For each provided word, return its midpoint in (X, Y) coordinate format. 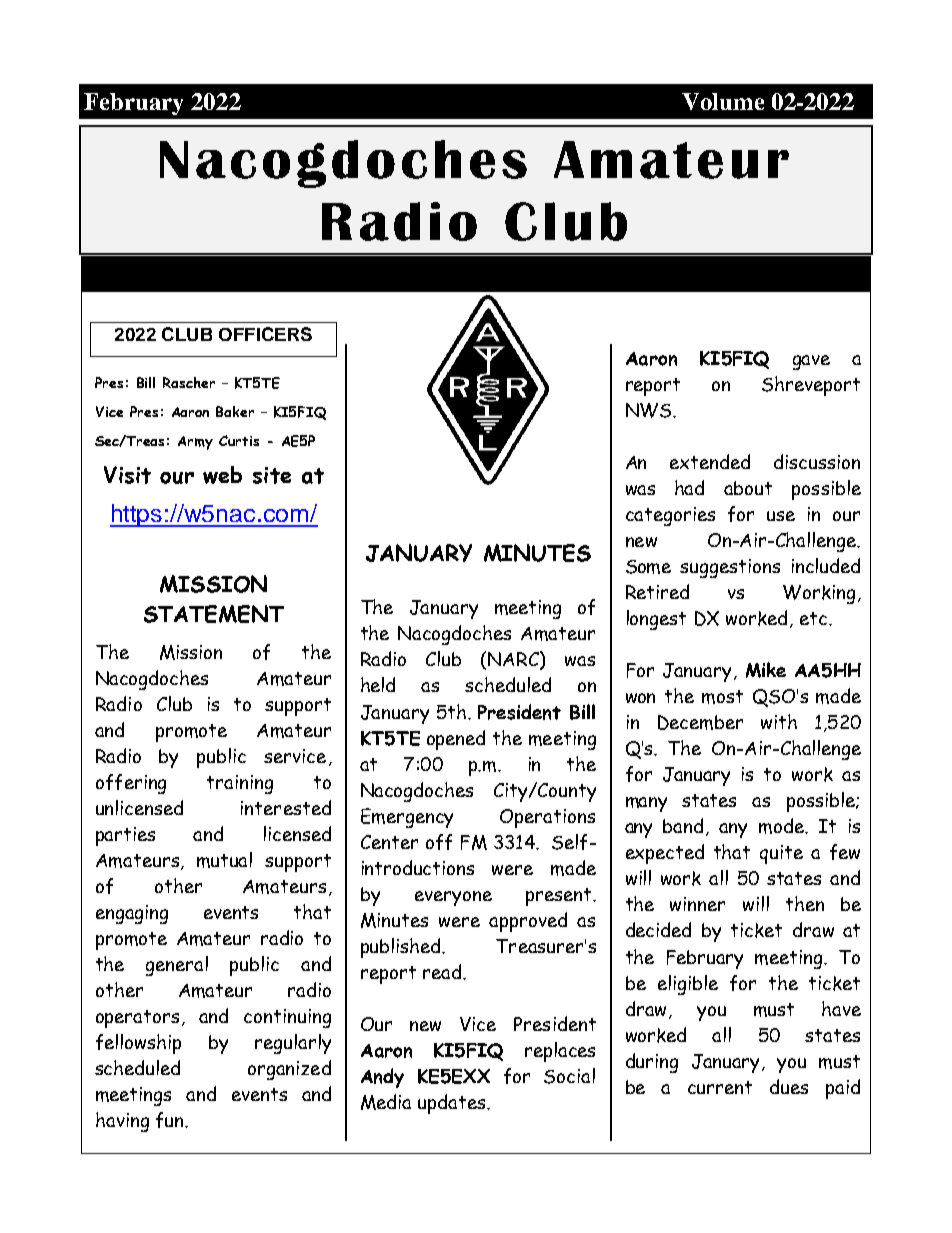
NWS (650, 410)
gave (811, 362)
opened (456, 740)
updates (453, 1104)
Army (195, 443)
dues (789, 1086)
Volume (723, 101)
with (779, 721)
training (240, 784)
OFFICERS (265, 334)
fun (171, 1120)
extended (710, 461)
